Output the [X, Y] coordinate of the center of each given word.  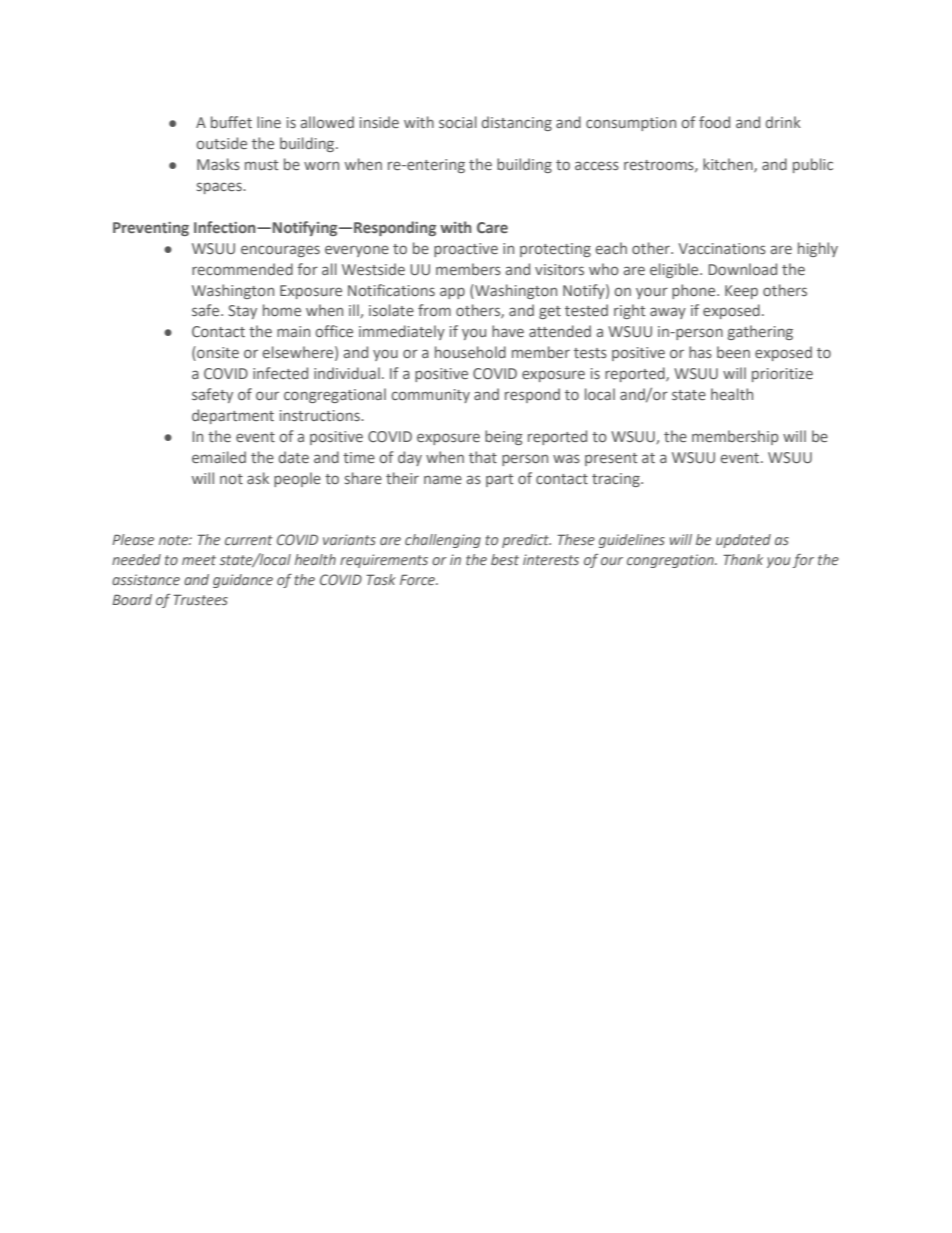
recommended [242, 269]
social [458, 122]
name [443, 479]
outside [221, 143]
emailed [219, 457]
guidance [243, 581]
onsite [217, 353]
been [733, 352]
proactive [466, 250]
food [714, 122]
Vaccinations [722, 248]
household [470, 352]
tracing [617, 480]
